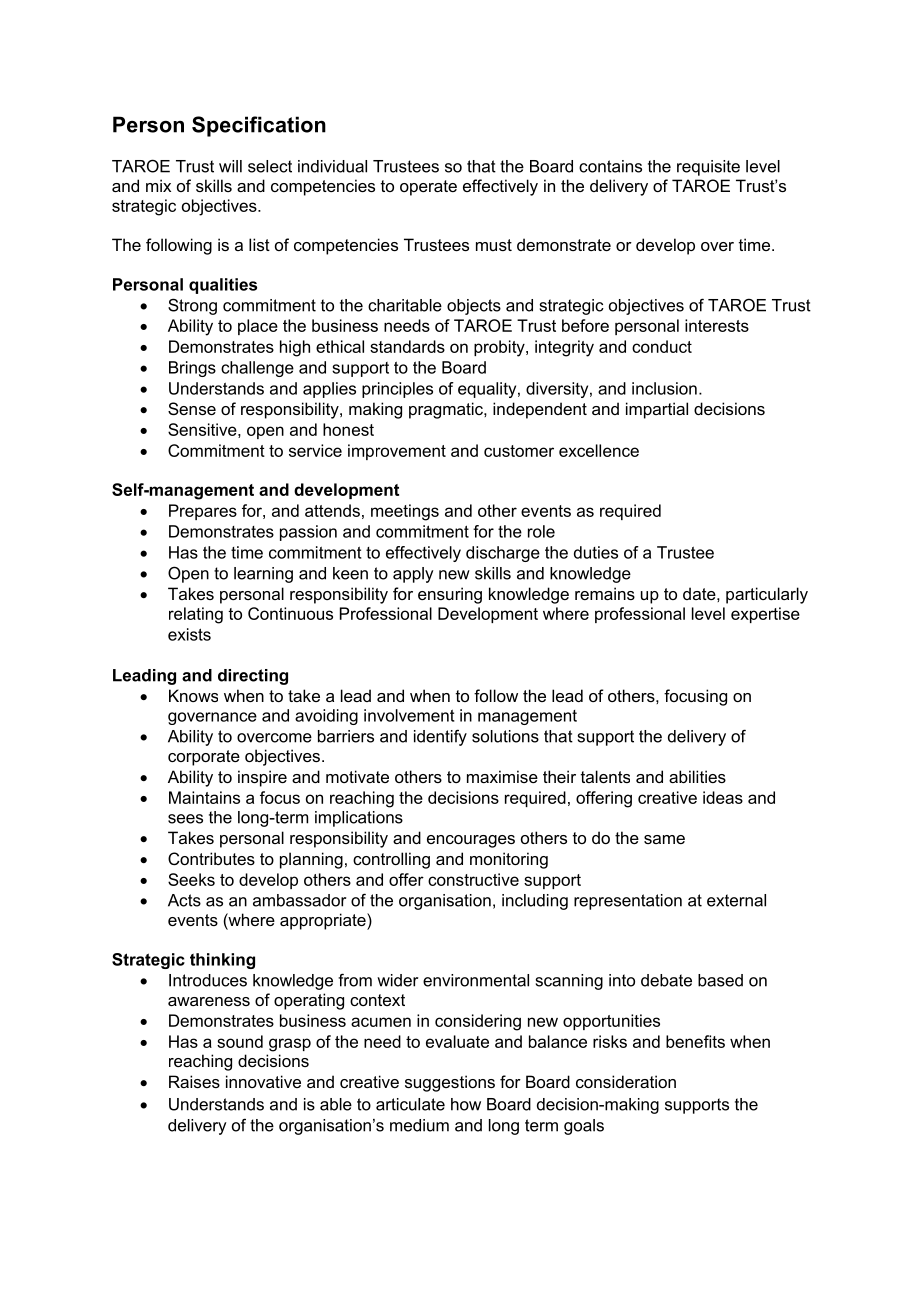  Describe the element at coordinates (708, 168) in the screenshot. I see `requisite` at that location.
